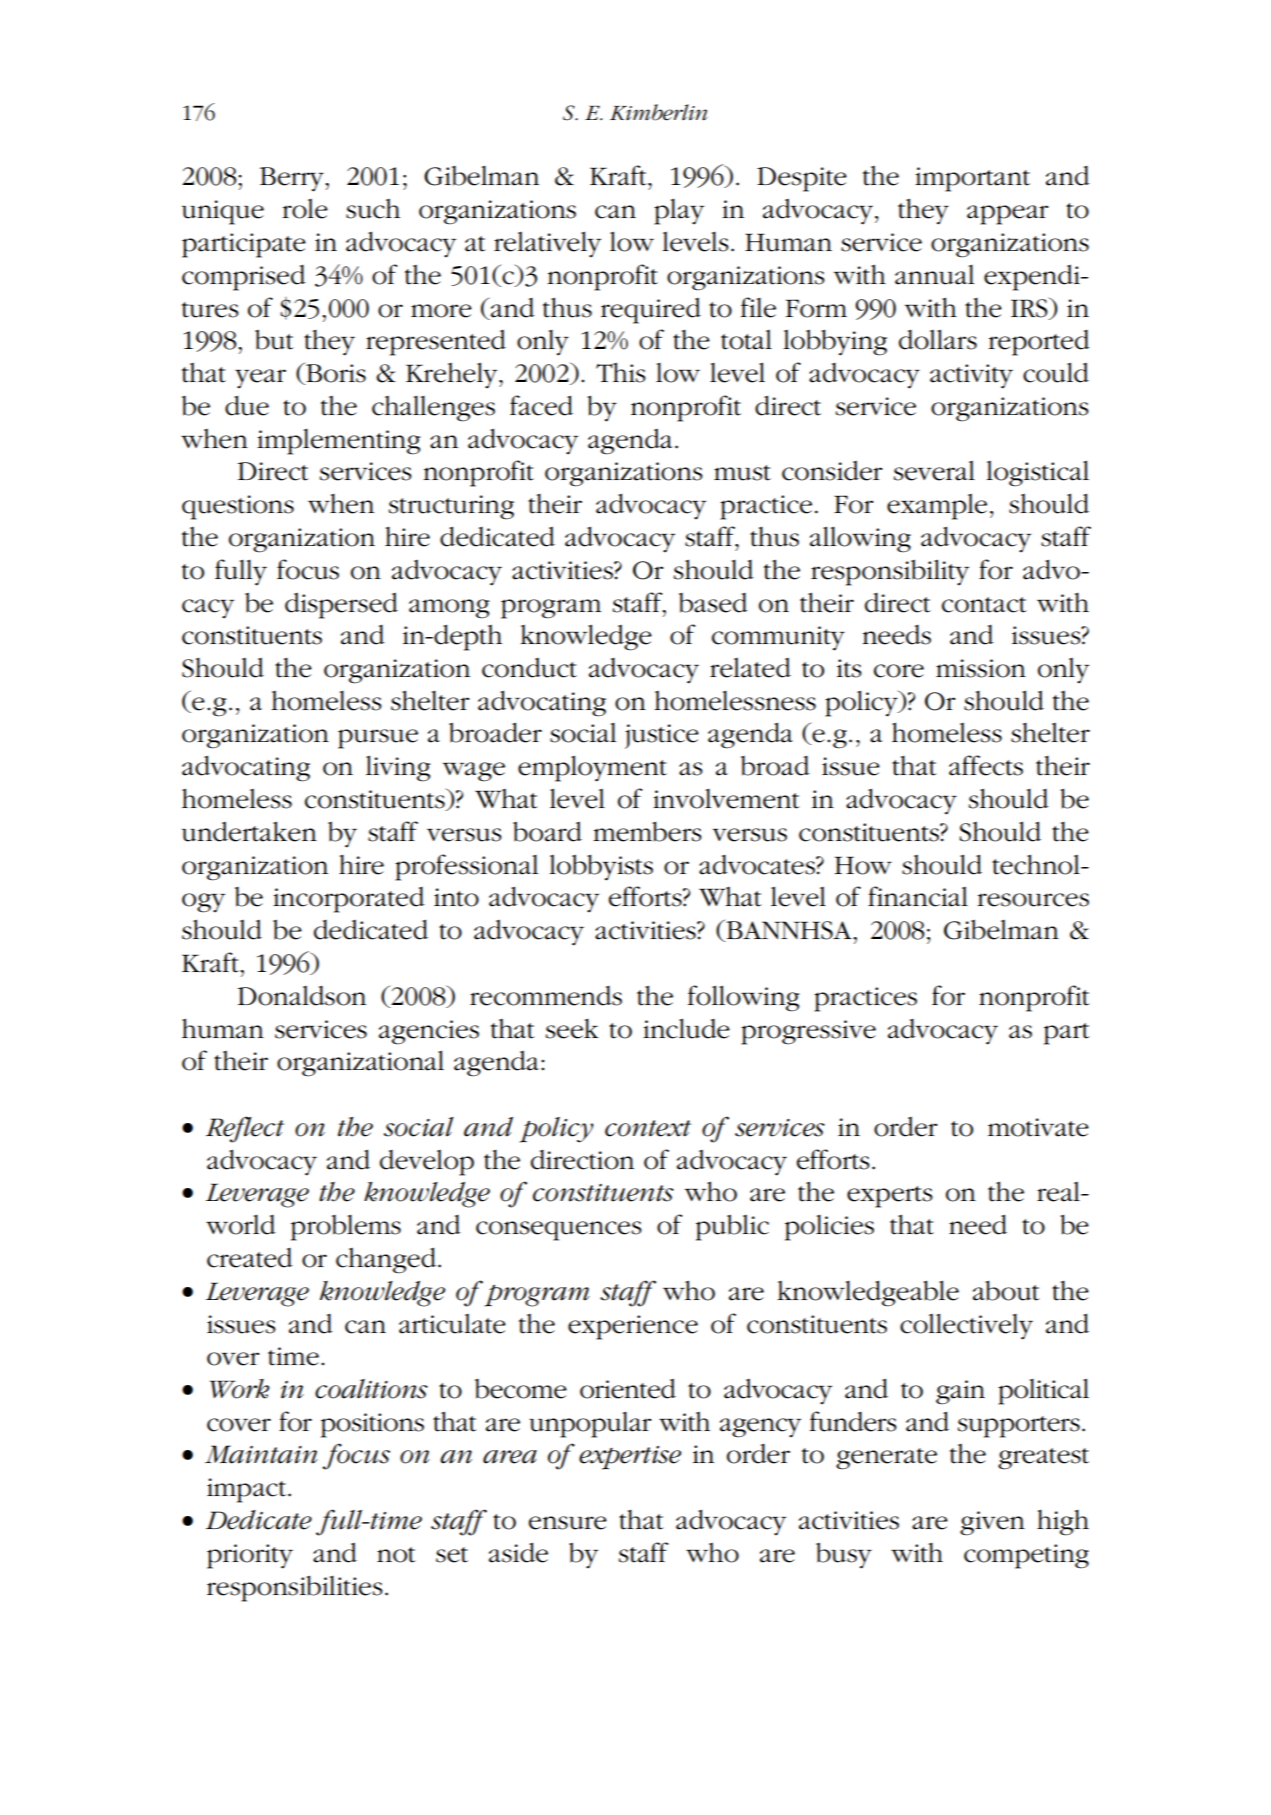 This page has height=1815, width=1271. I want to click on responsibilities, so click(295, 1588).
